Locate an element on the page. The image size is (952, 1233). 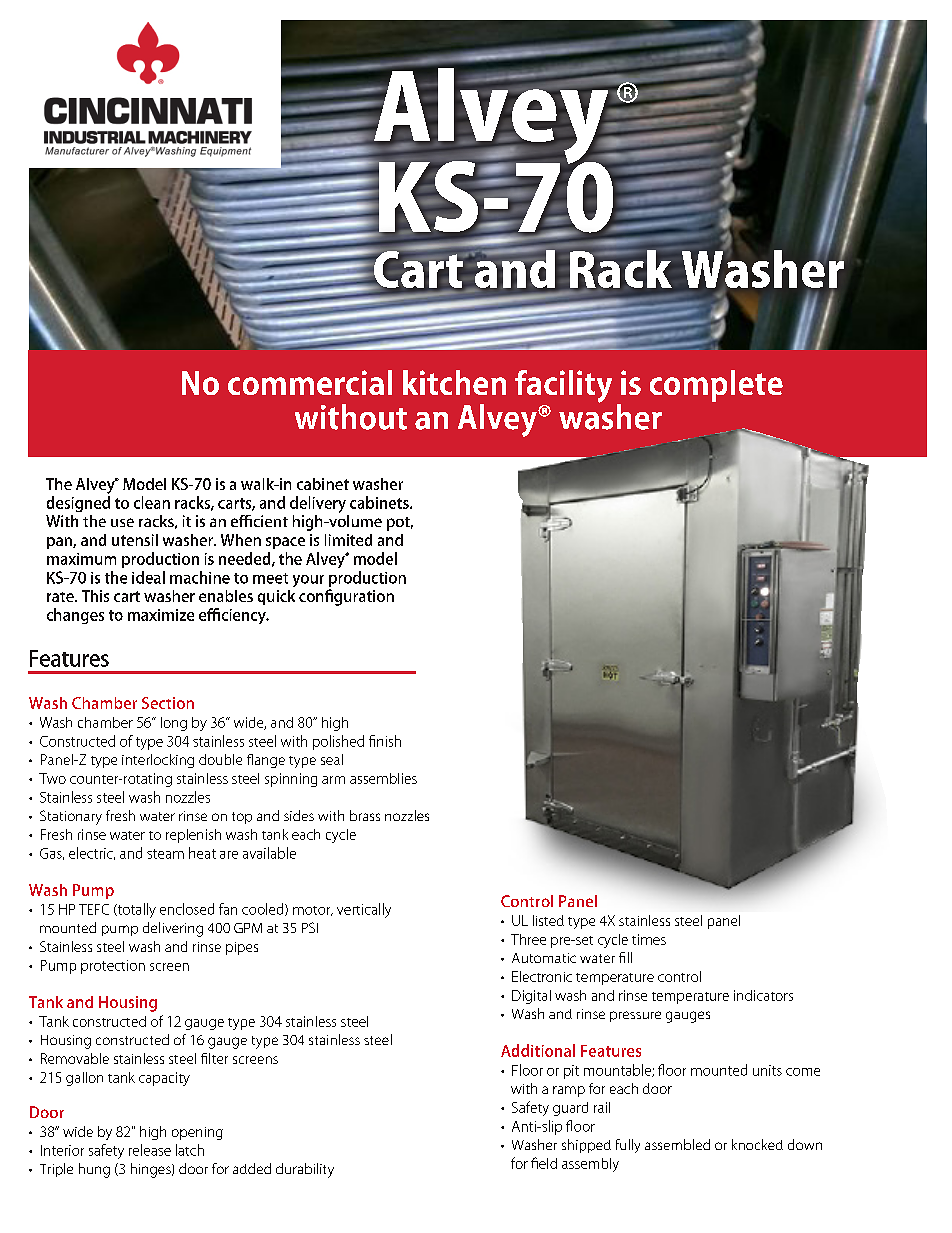
release is located at coordinates (150, 1150).
